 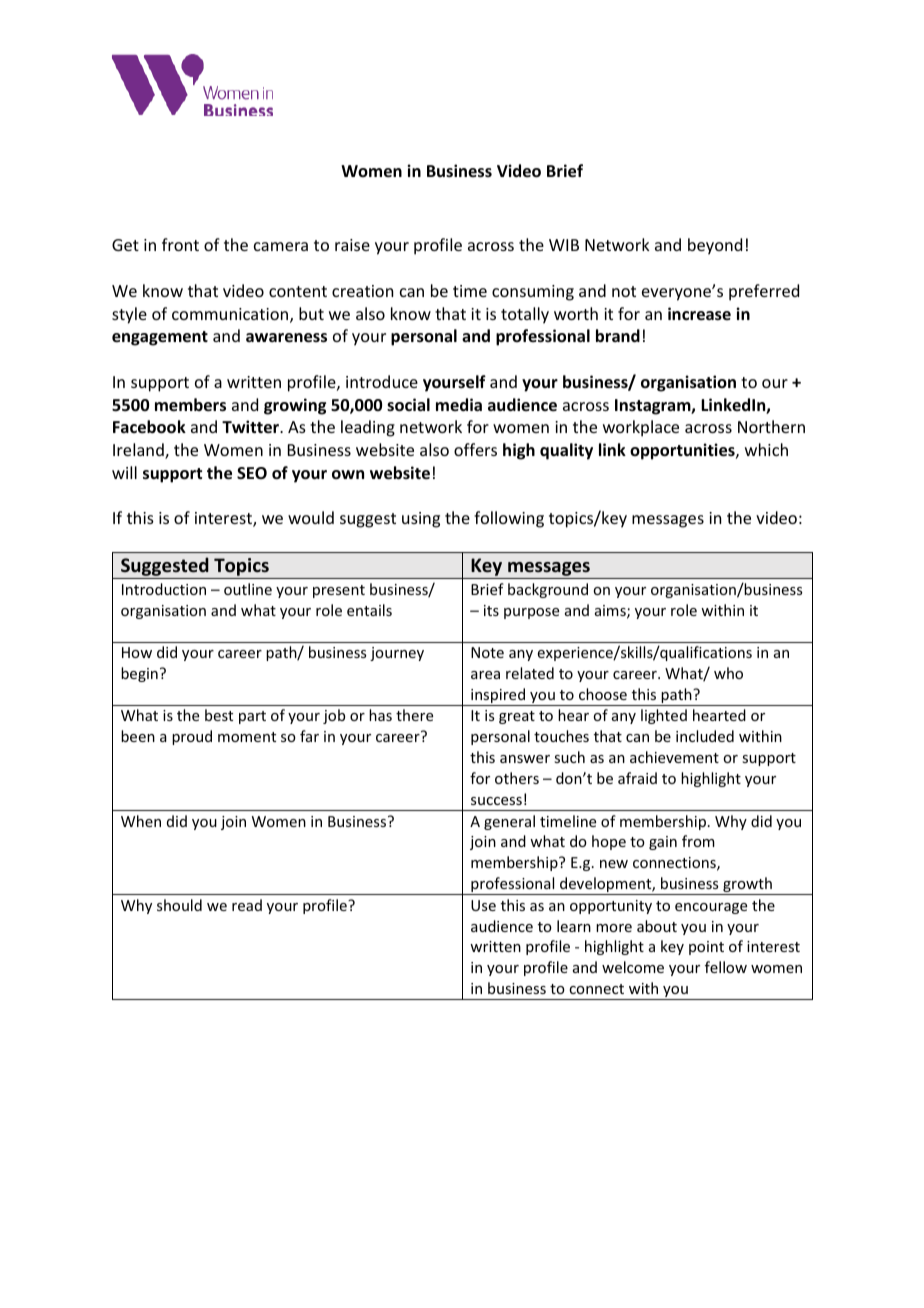 I want to click on creation, so click(x=362, y=291).
